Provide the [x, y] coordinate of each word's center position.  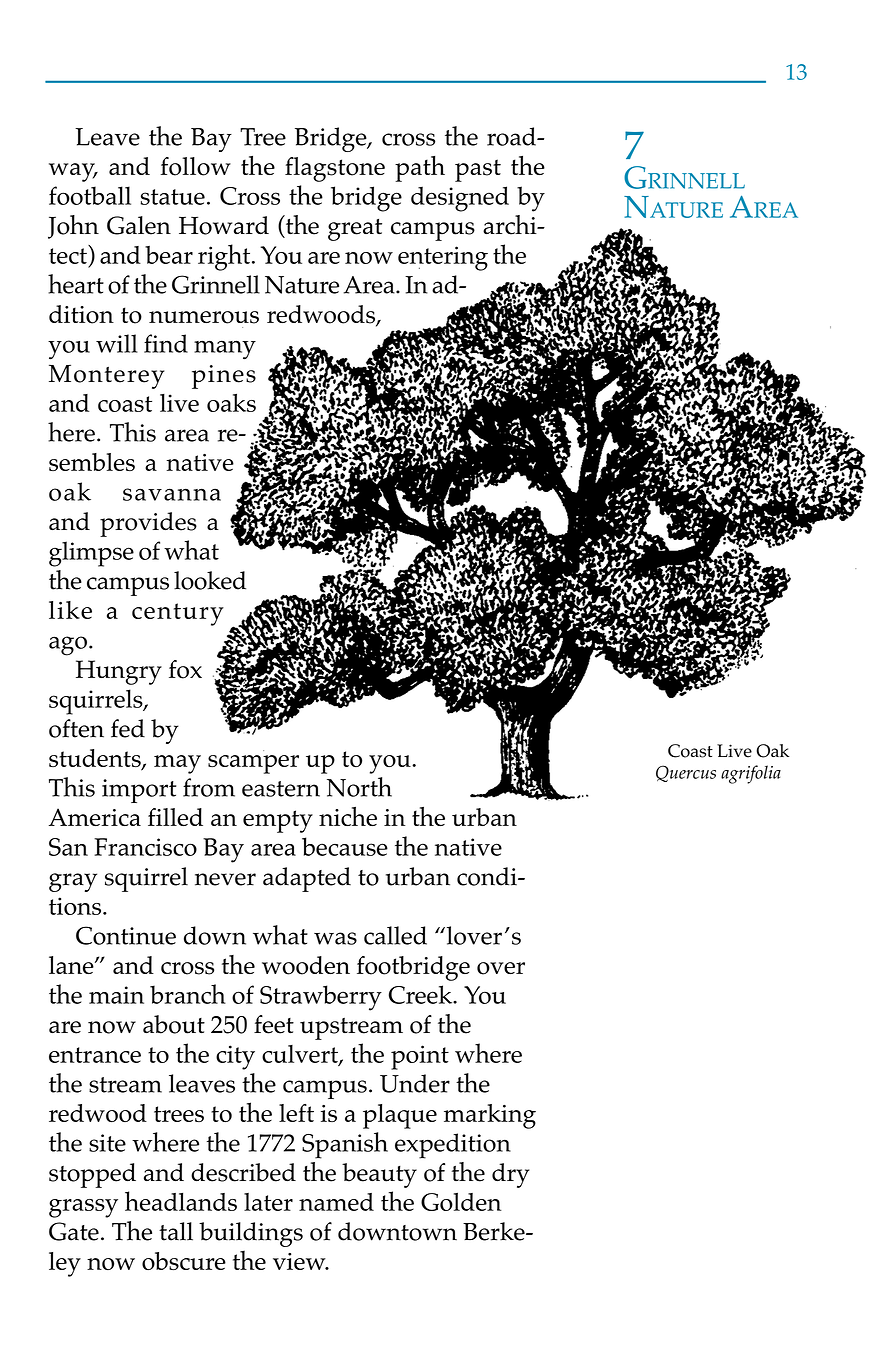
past [478, 170]
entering [443, 258]
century [178, 614]
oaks [231, 402]
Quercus [686, 773]
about [174, 1024]
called [395, 935]
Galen [139, 225]
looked [210, 580]
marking [490, 1116]
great [355, 230]
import [139, 791]
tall [176, 1231]
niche [348, 816]
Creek [422, 994]
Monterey [106, 376]
